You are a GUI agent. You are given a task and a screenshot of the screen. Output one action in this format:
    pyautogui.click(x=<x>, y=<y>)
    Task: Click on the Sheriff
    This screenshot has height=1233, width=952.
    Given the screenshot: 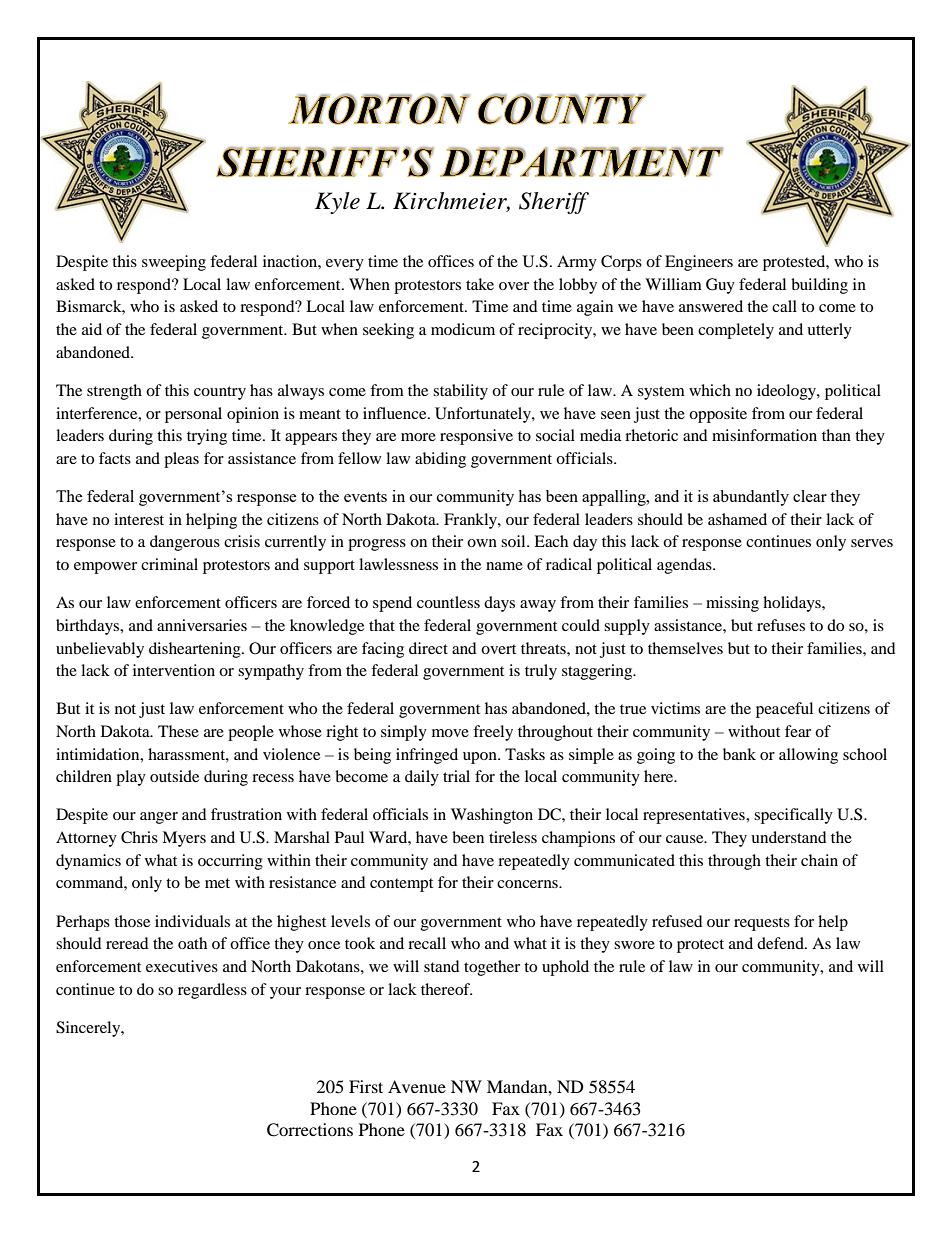 What is the action you would take?
    pyautogui.click(x=554, y=203)
